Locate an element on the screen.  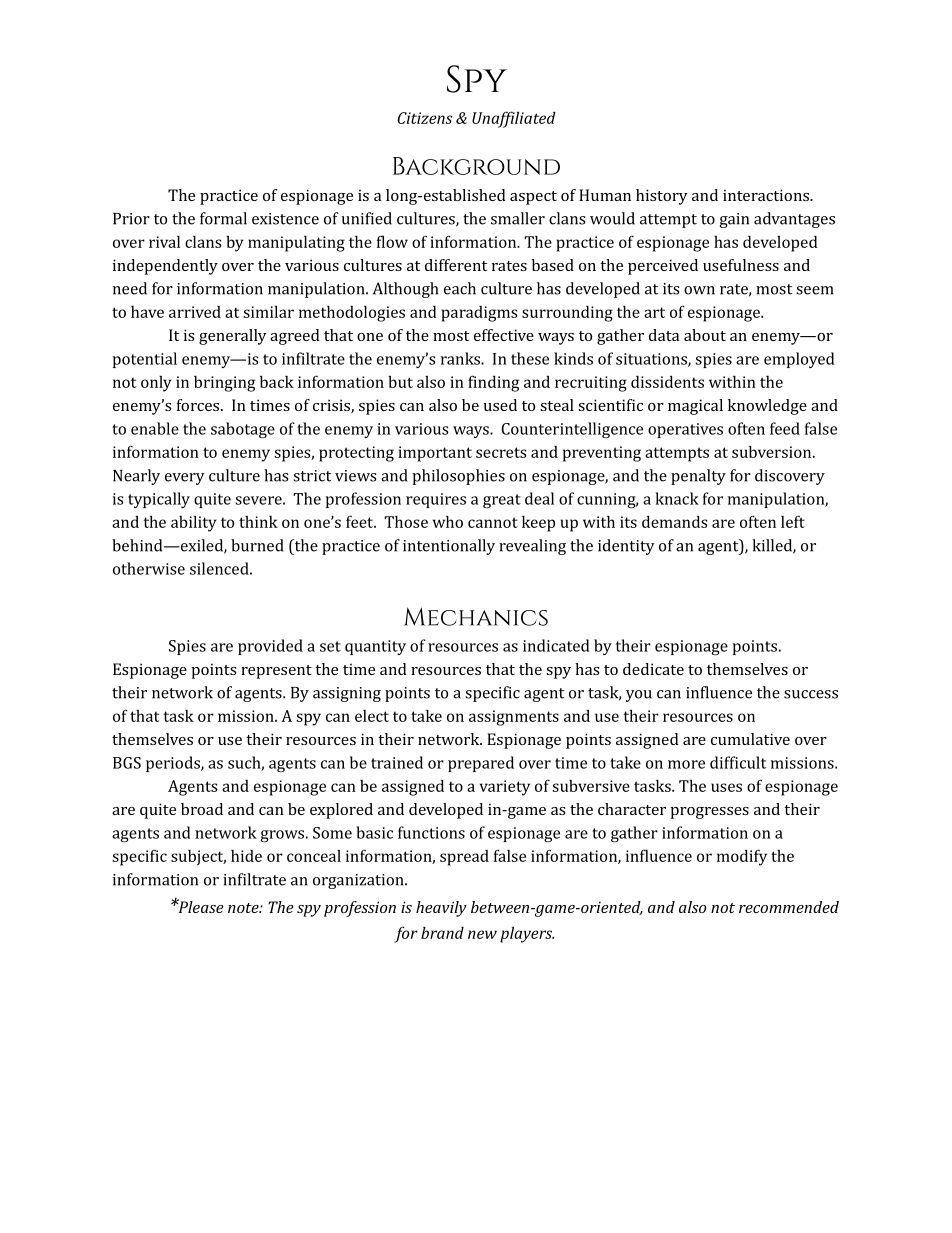
recommended is located at coordinates (789, 907).
